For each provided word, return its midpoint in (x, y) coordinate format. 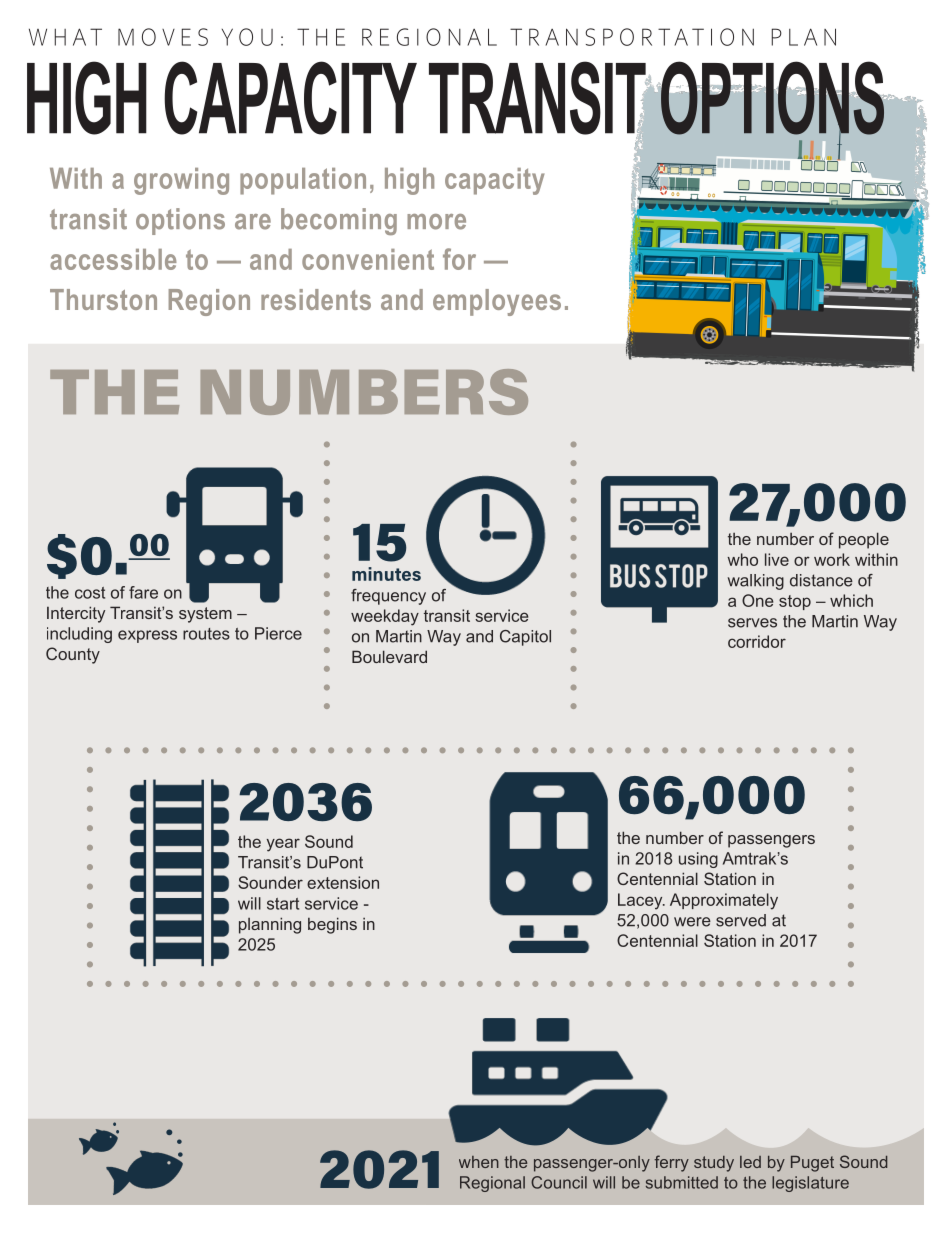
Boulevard (389, 656)
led (750, 1162)
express (147, 636)
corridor (757, 641)
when (479, 1162)
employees (497, 302)
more (436, 222)
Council (559, 1182)
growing (181, 181)
